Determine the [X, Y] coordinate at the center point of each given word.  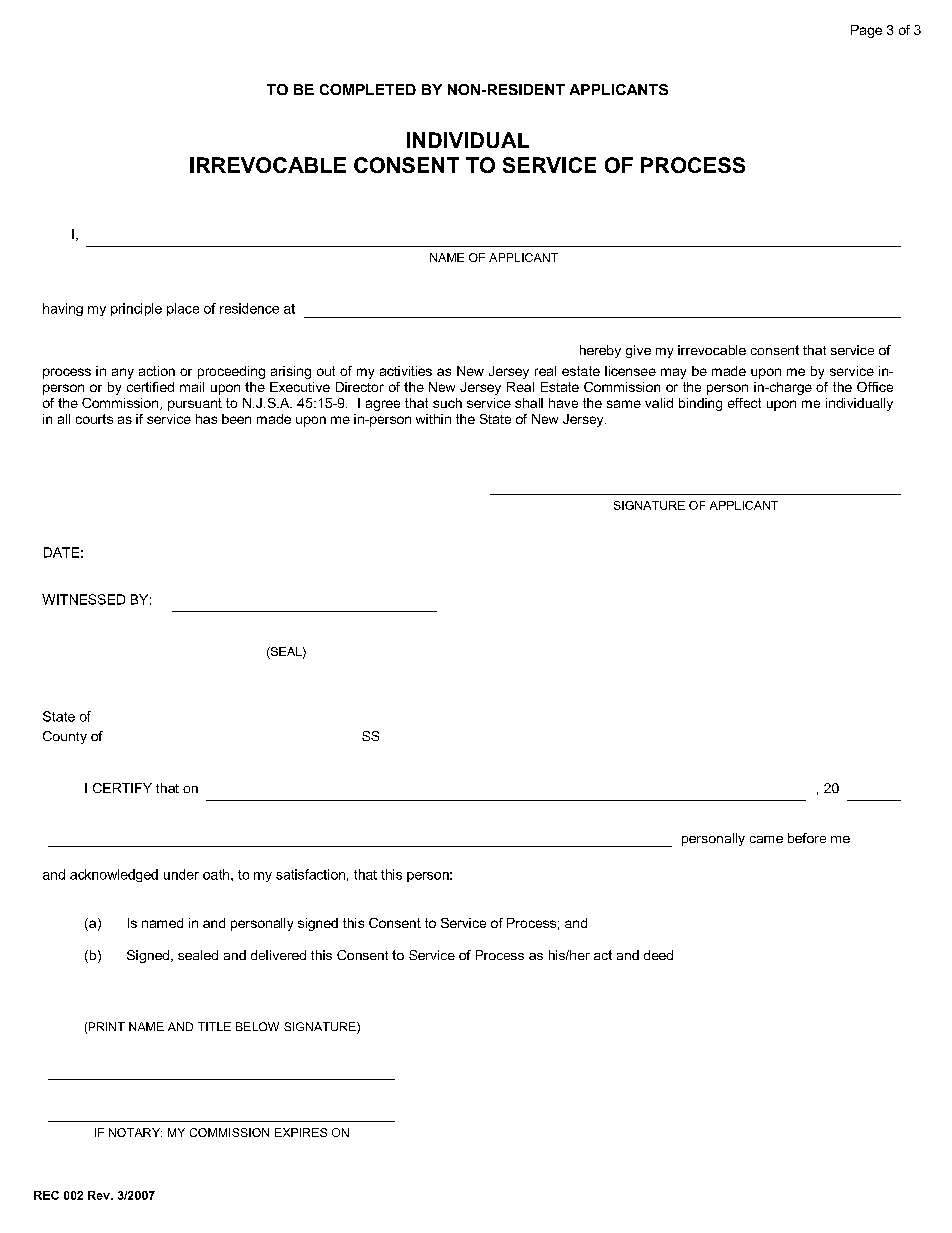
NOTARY [135, 1132]
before [807, 838]
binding [700, 404]
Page [866, 31]
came [766, 839]
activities [406, 371]
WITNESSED [83, 599]
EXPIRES [301, 1132]
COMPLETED [368, 89]
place [183, 309]
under [181, 874]
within [433, 419]
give [638, 351]
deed [658, 955]
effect [744, 403]
